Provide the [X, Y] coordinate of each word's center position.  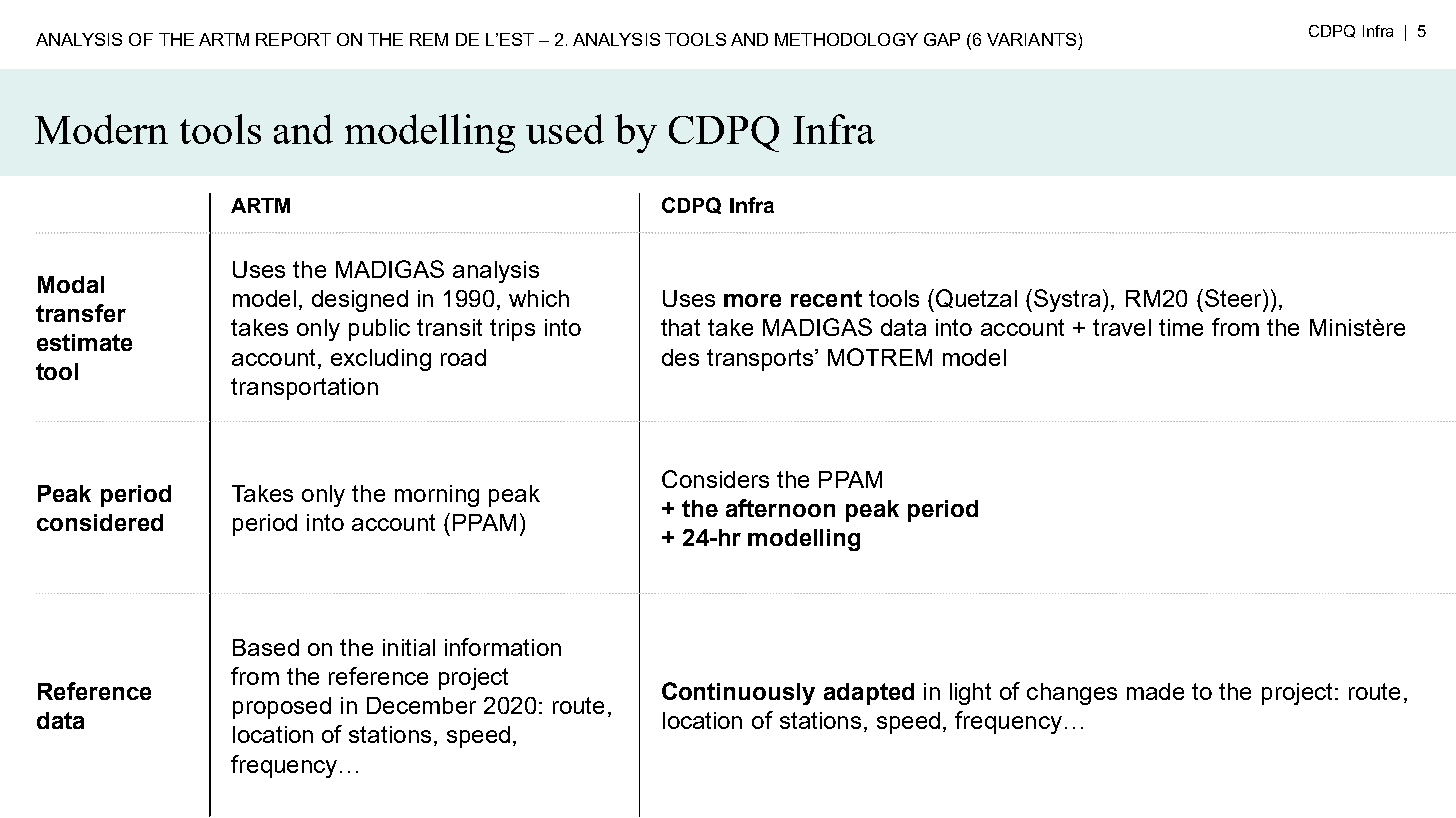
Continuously [738, 693]
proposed [282, 708]
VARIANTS [1031, 39]
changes [1072, 694]
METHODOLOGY [846, 39]
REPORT [293, 39]
